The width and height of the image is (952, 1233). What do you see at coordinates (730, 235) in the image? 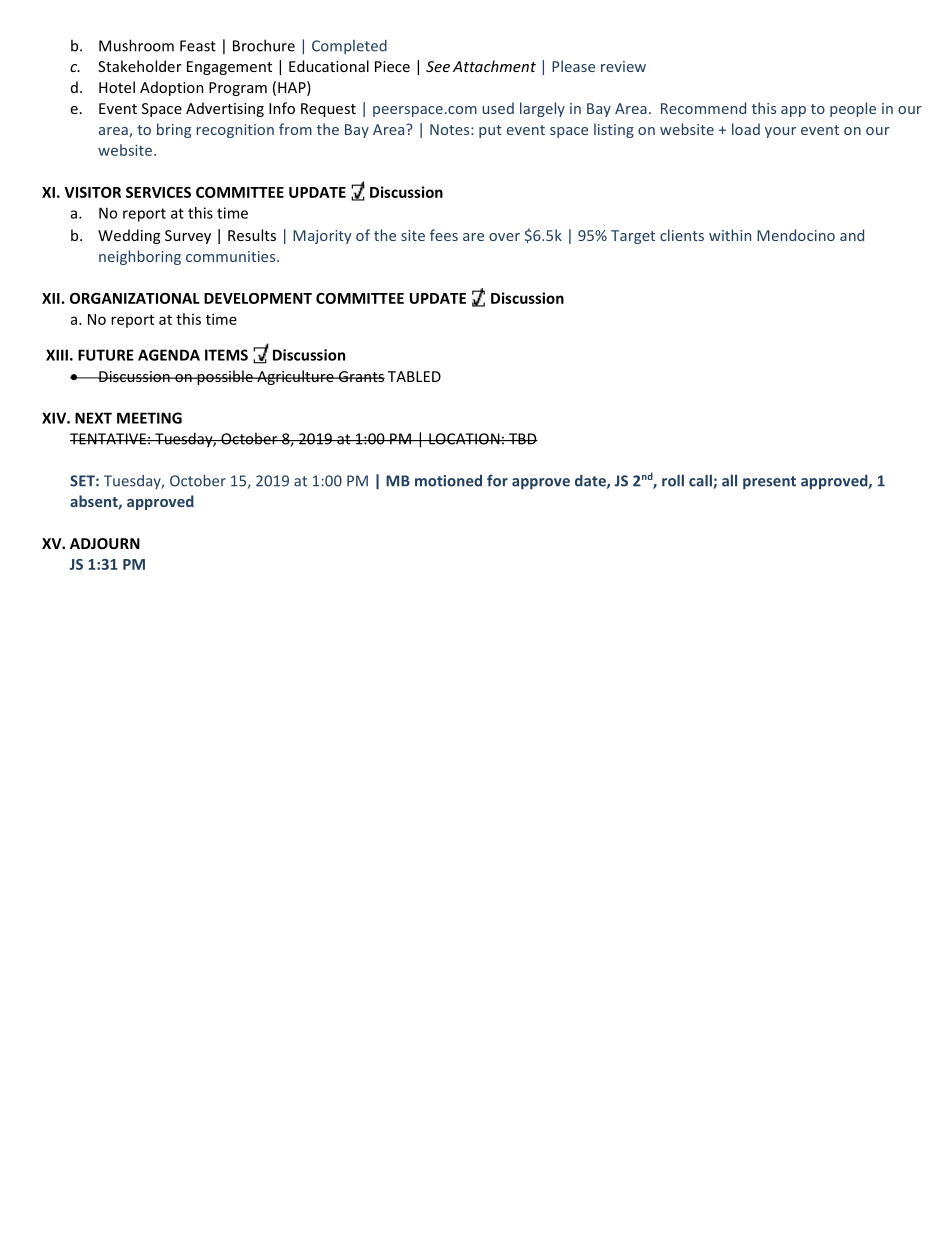
I see `within` at bounding box center [730, 235].
